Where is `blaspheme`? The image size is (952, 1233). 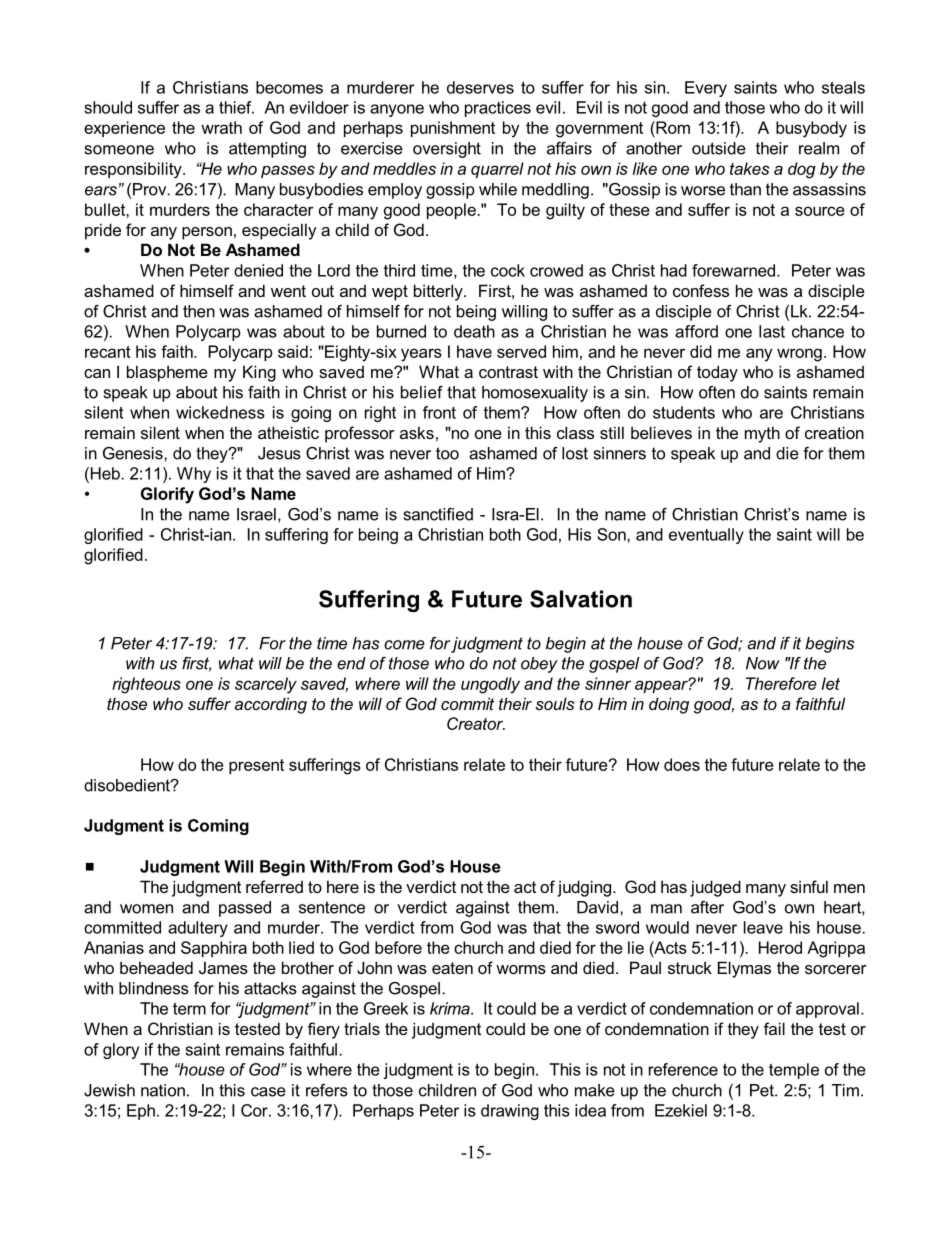 blaspheme is located at coordinates (167, 373).
